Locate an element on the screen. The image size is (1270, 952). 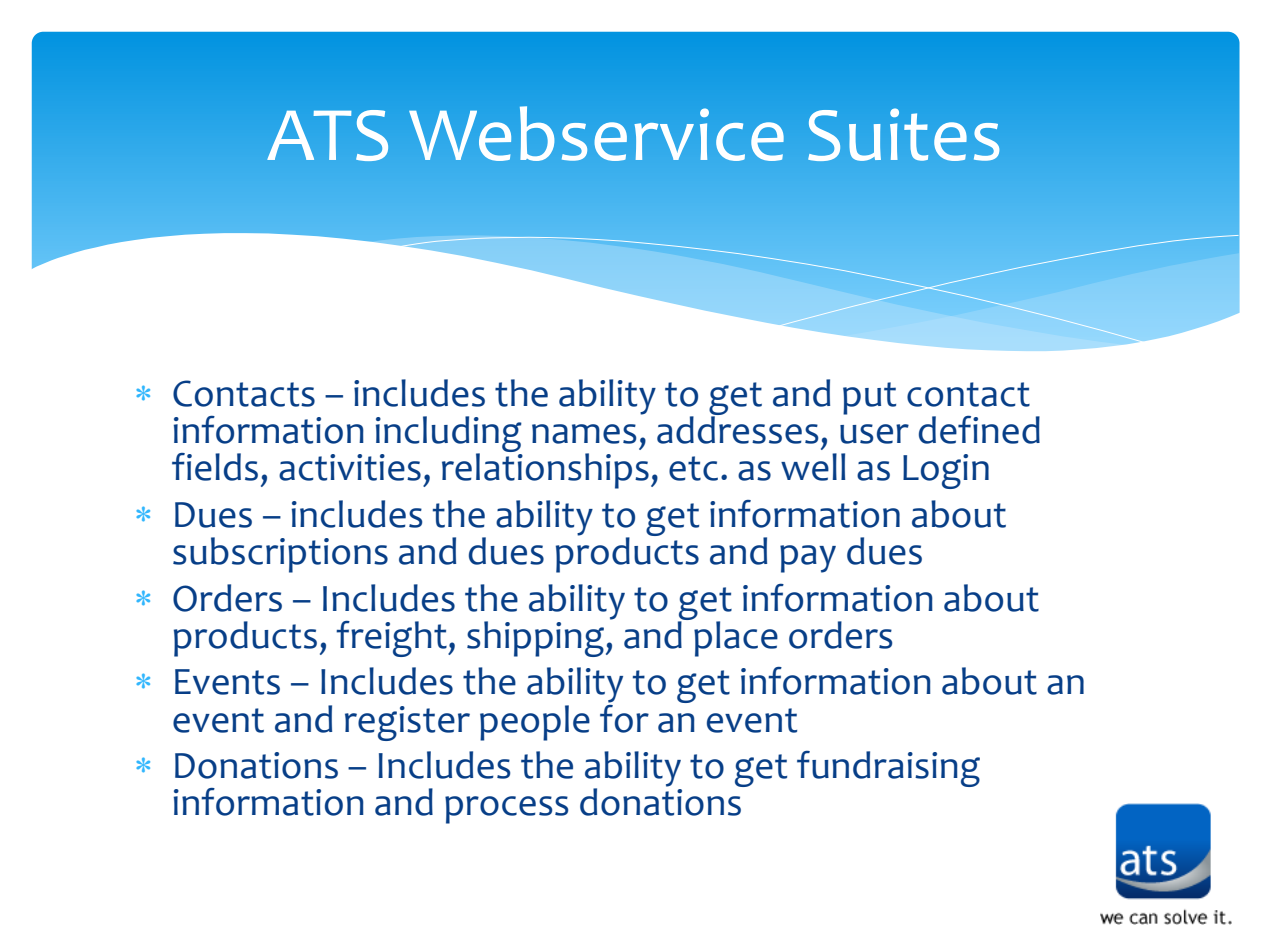
register is located at coordinates (407, 723).
